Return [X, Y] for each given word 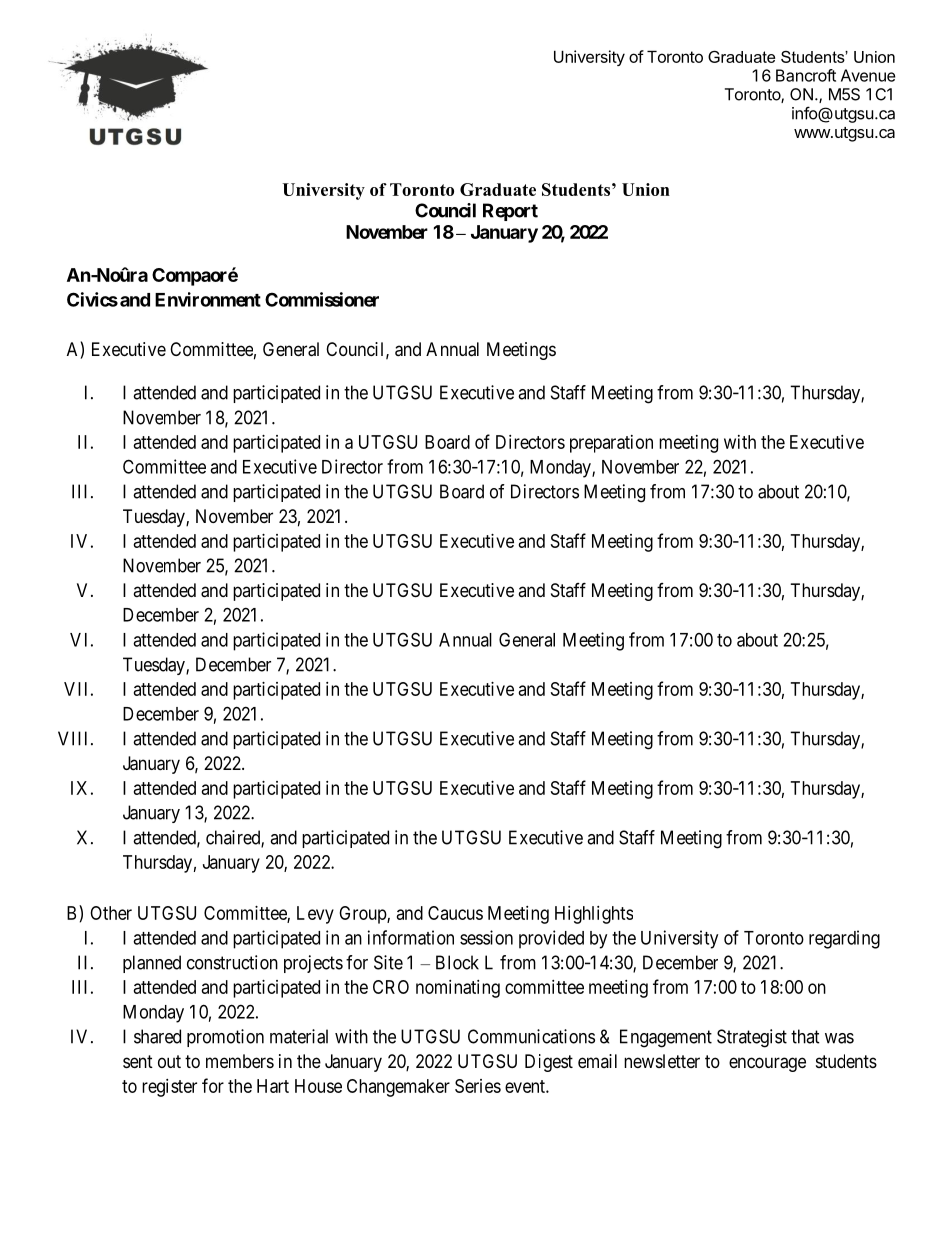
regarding [844, 939]
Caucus [455, 913]
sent [138, 1061]
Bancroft [806, 75]
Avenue [868, 75]
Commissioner [322, 299]
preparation [611, 444]
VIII [75, 738]
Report [510, 212]
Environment [208, 299]
